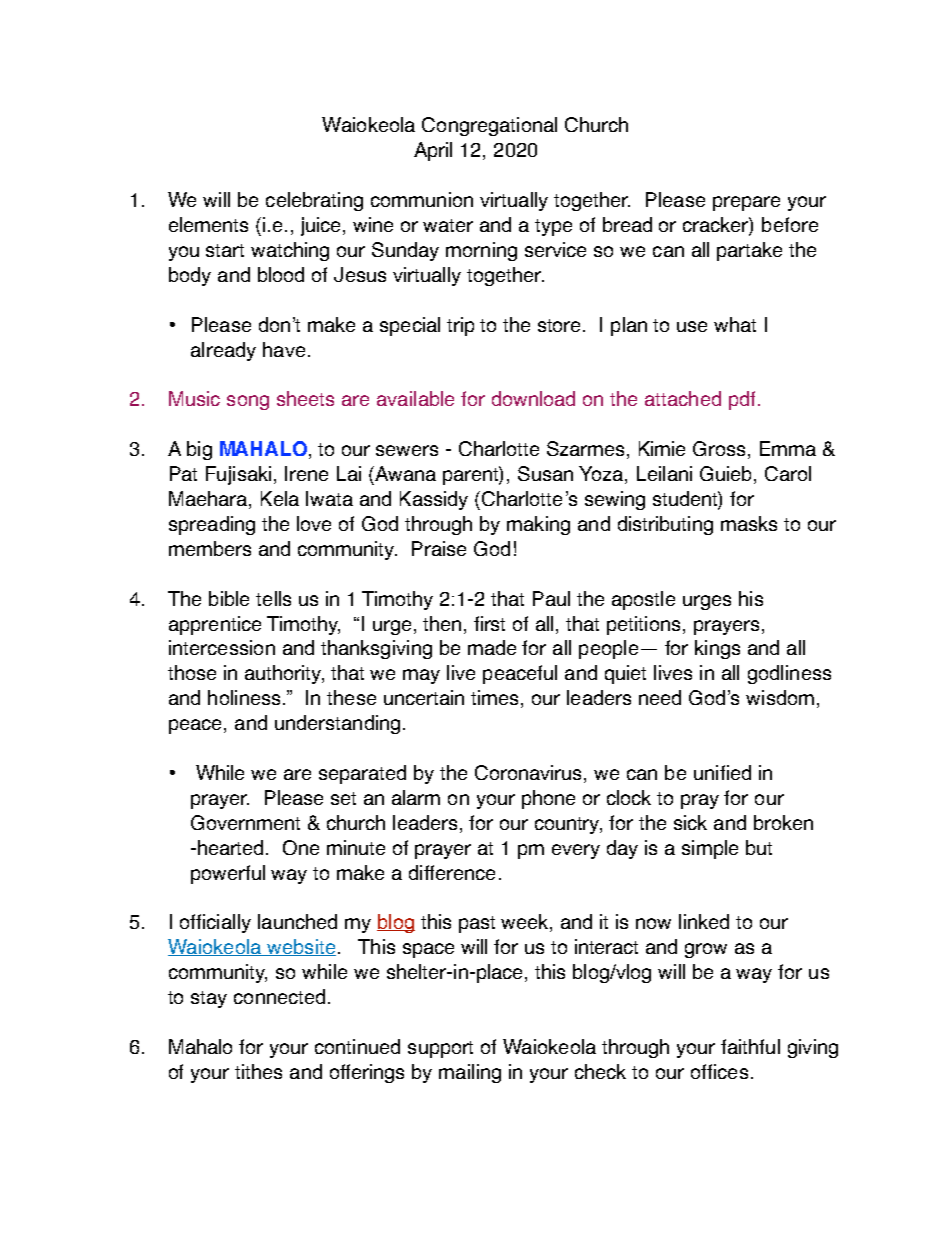 This image has width=952, height=1233. I want to click on first, so click(489, 623).
